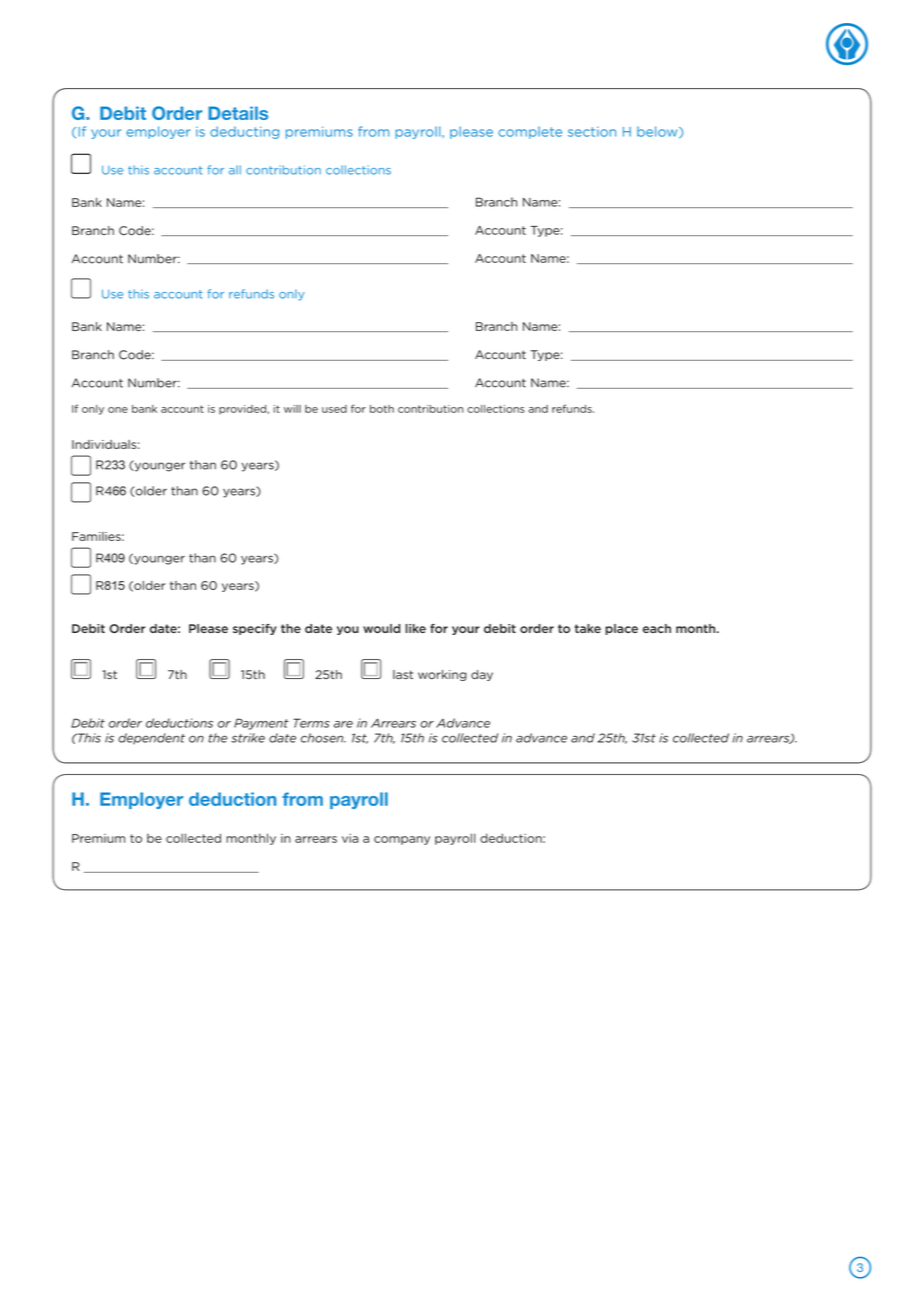 This document has height=1308, width=924. Describe the element at coordinates (118, 410) in the document. I see `one` at that location.
